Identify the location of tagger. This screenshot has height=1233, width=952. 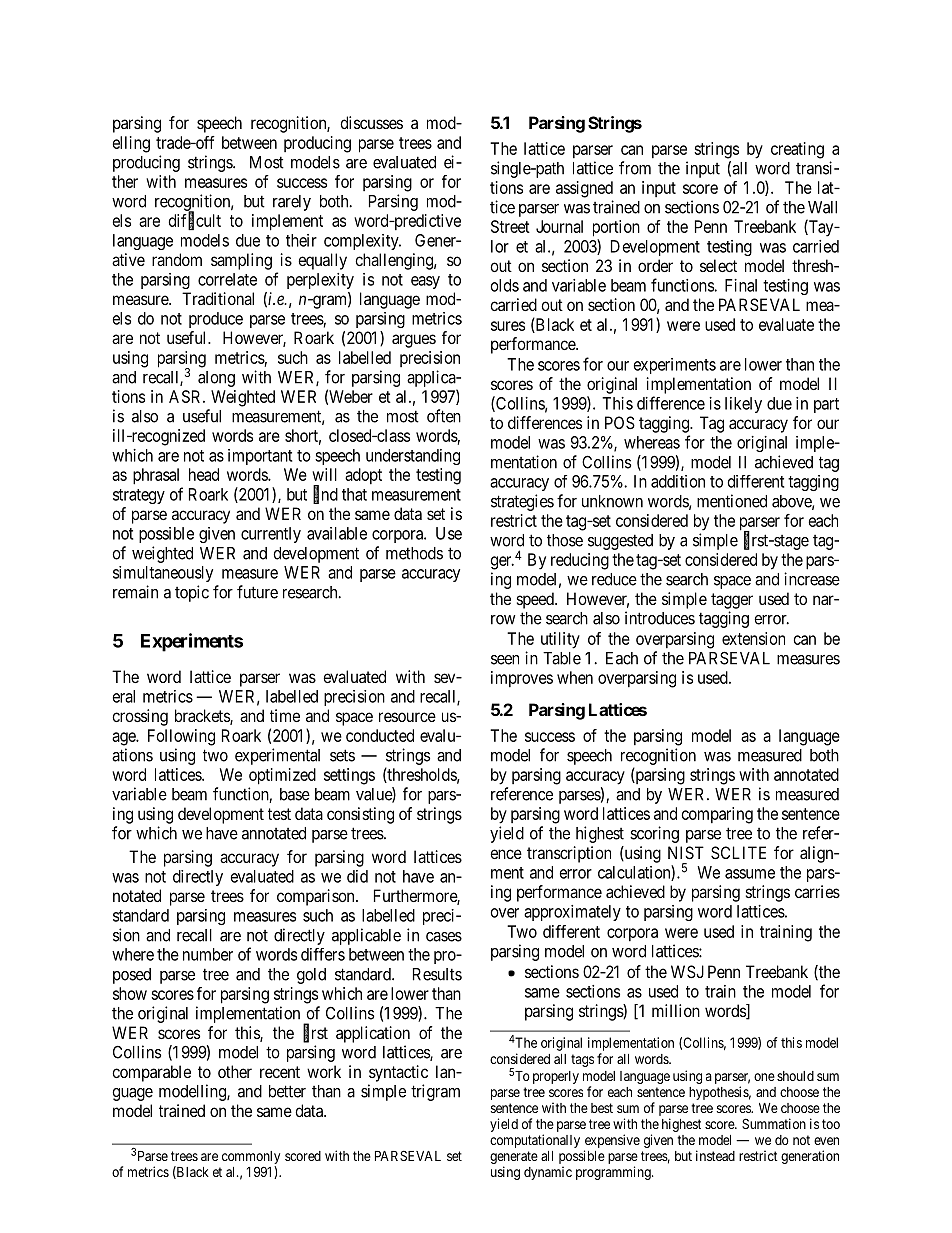
(732, 601).
